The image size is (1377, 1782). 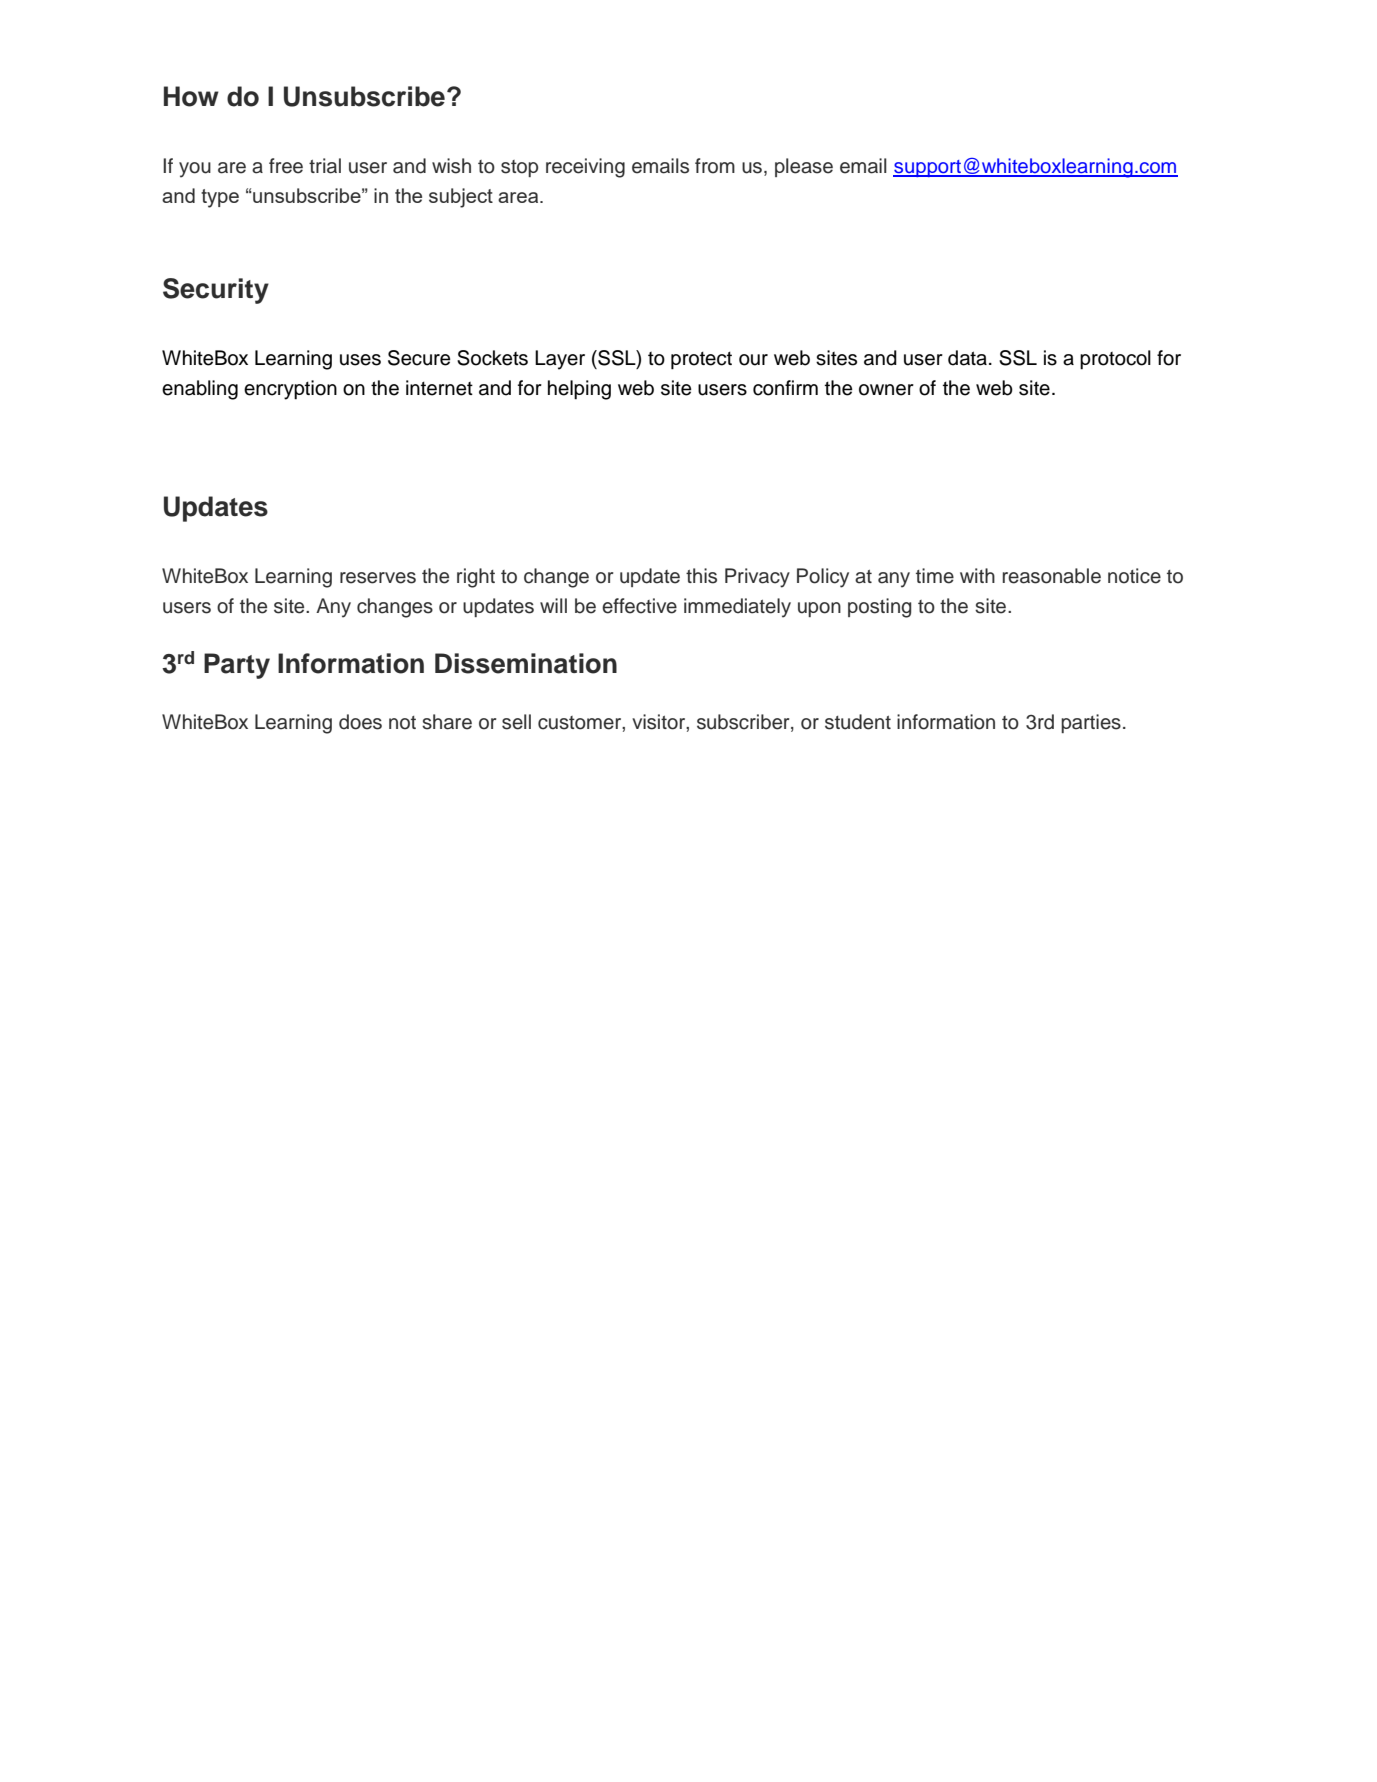 What do you see at coordinates (191, 96) in the screenshot?
I see `How` at bounding box center [191, 96].
